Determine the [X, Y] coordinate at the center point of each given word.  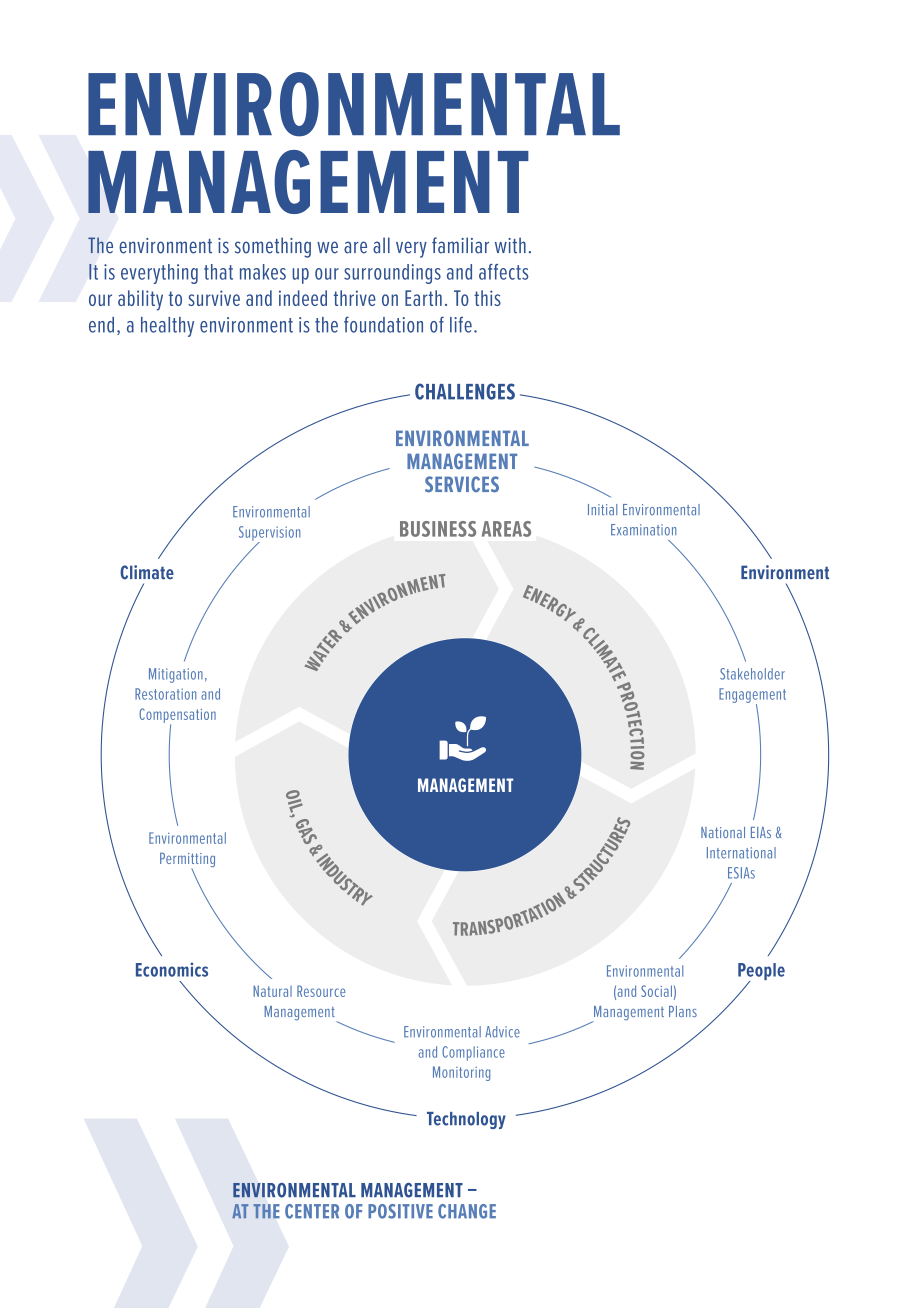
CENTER [312, 1211]
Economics [172, 969]
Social [656, 991]
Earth [423, 298]
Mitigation [176, 675]
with [510, 245]
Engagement [752, 696]
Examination [643, 530]
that [218, 272]
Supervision [269, 534]
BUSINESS [438, 529]
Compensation [177, 716]
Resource [321, 991]
